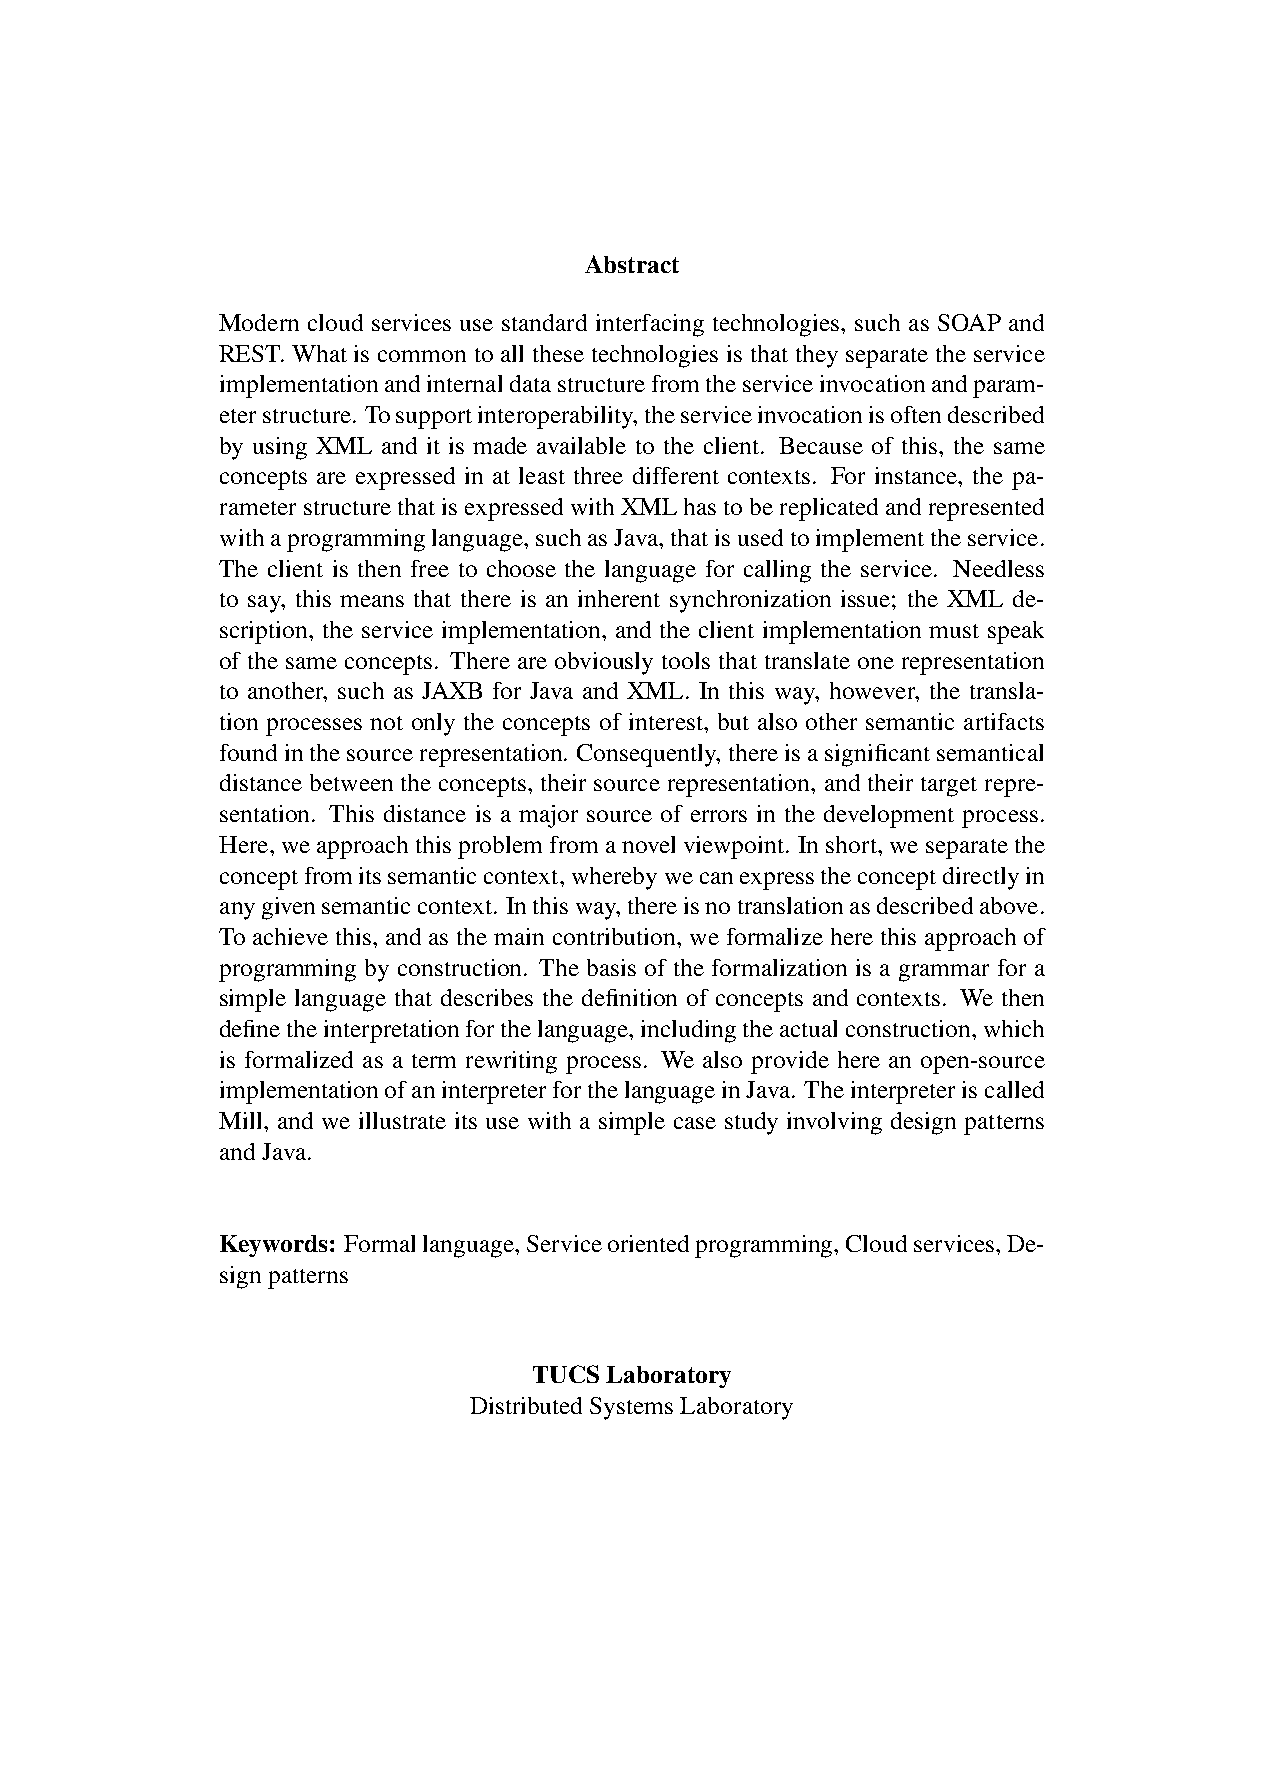 The image size is (1265, 1789). What do you see at coordinates (889, 816) in the screenshot?
I see `development` at bounding box center [889, 816].
